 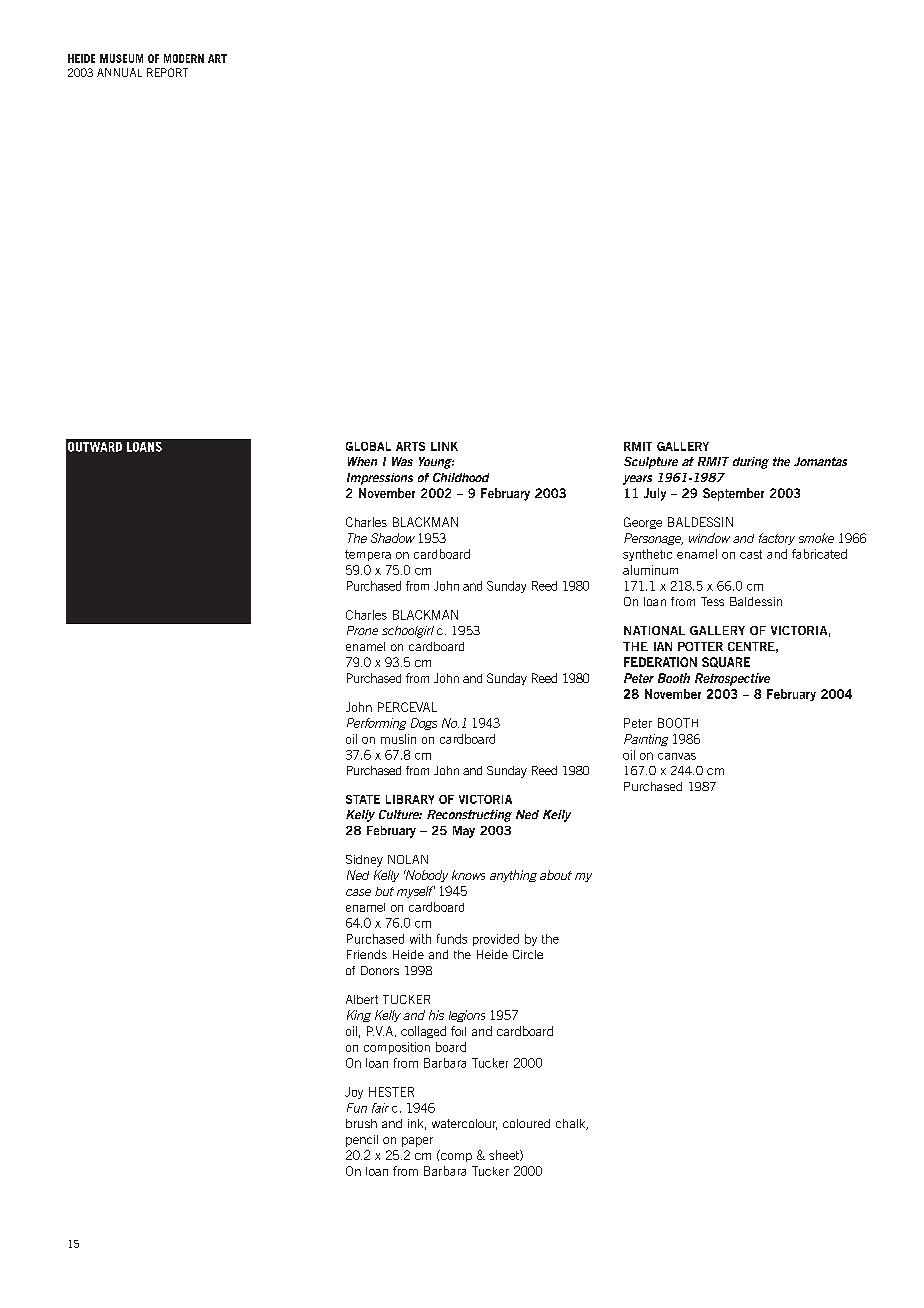 I want to click on during, so click(x=751, y=463).
